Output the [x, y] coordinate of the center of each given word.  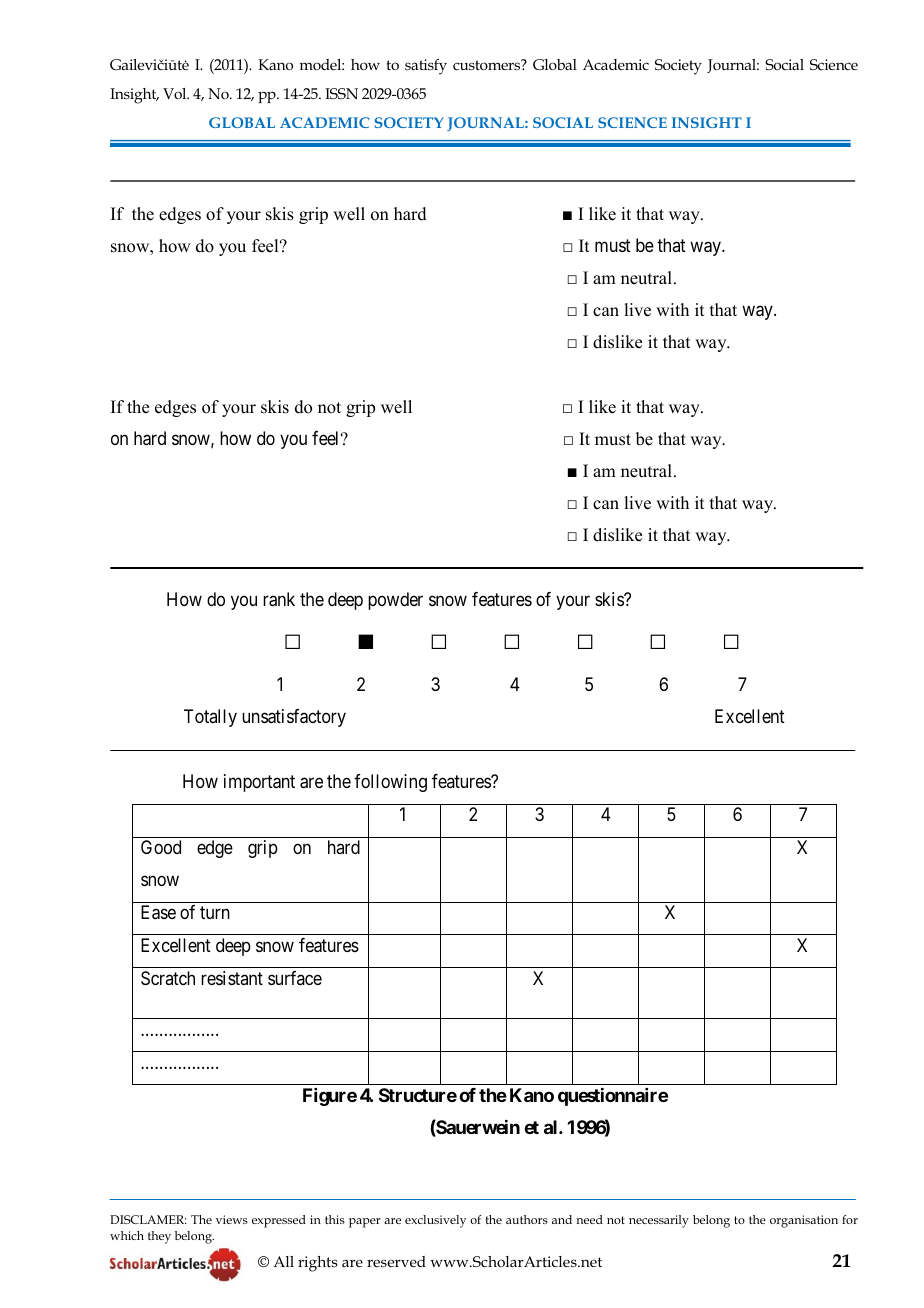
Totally [210, 718]
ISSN [341, 93]
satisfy [426, 67]
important [259, 783]
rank [279, 599]
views [232, 1219]
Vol [176, 93]
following [390, 783]
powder [395, 601]
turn [215, 912]
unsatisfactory [294, 718]
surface [295, 978]
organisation [804, 1221]
